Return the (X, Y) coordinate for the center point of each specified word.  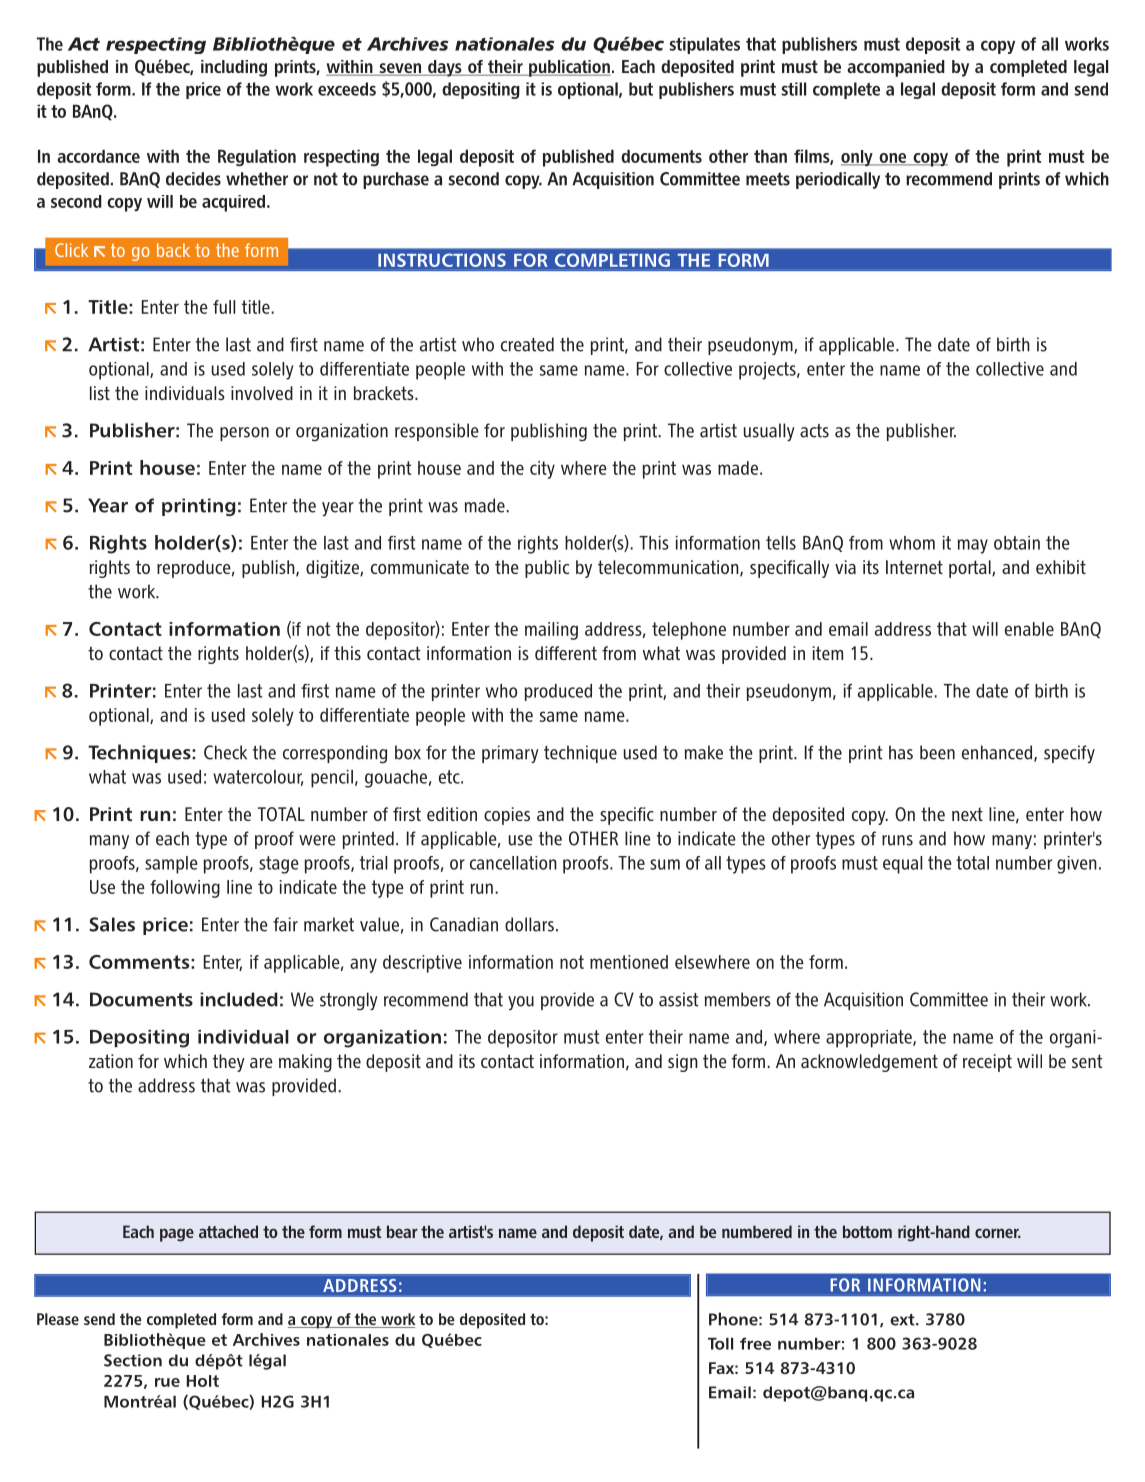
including (234, 68)
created (527, 344)
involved (262, 393)
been (937, 752)
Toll (720, 1344)
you (521, 1003)
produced (558, 692)
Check (225, 752)
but (641, 89)
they (229, 1063)
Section (133, 1360)
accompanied (896, 68)
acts (814, 431)
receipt (987, 1063)
